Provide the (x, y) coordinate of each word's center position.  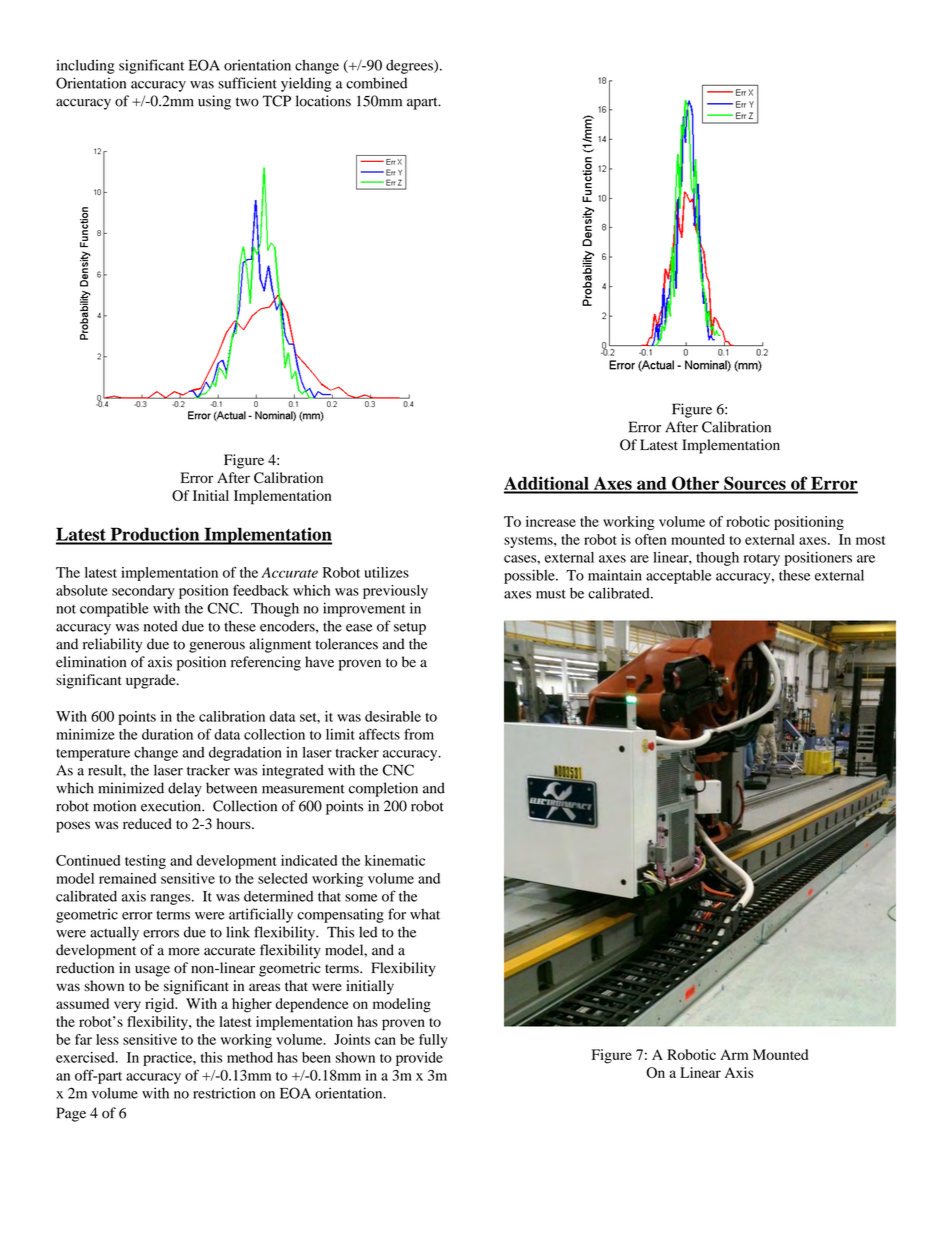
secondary (143, 592)
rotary (762, 560)
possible (530, 576)
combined (376, 83)
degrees (410, 67)
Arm (734, 1054)
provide (419, 1059)
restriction (224, 1093)
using (214, 102)
